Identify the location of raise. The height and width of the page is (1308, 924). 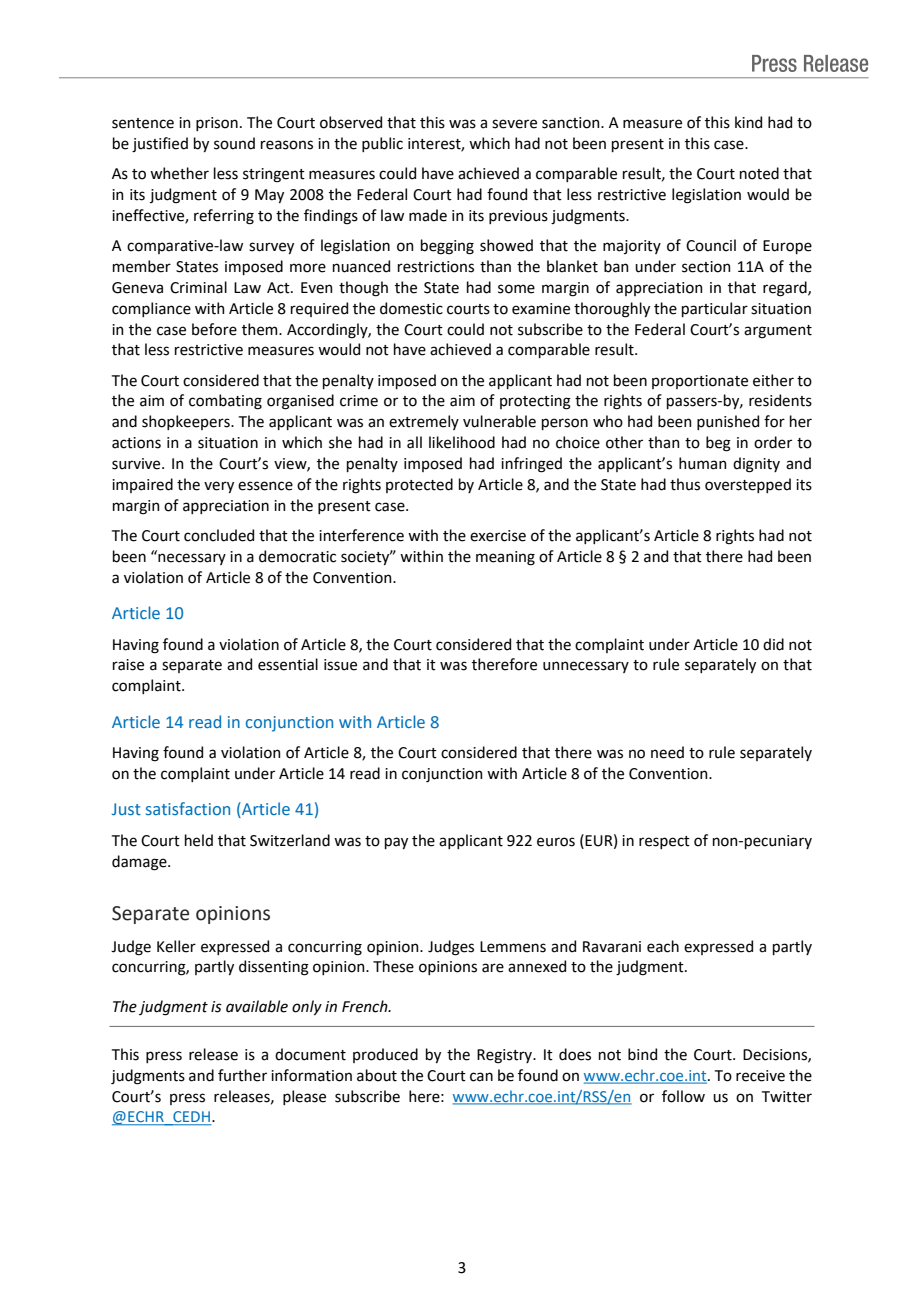
(128, 665).
